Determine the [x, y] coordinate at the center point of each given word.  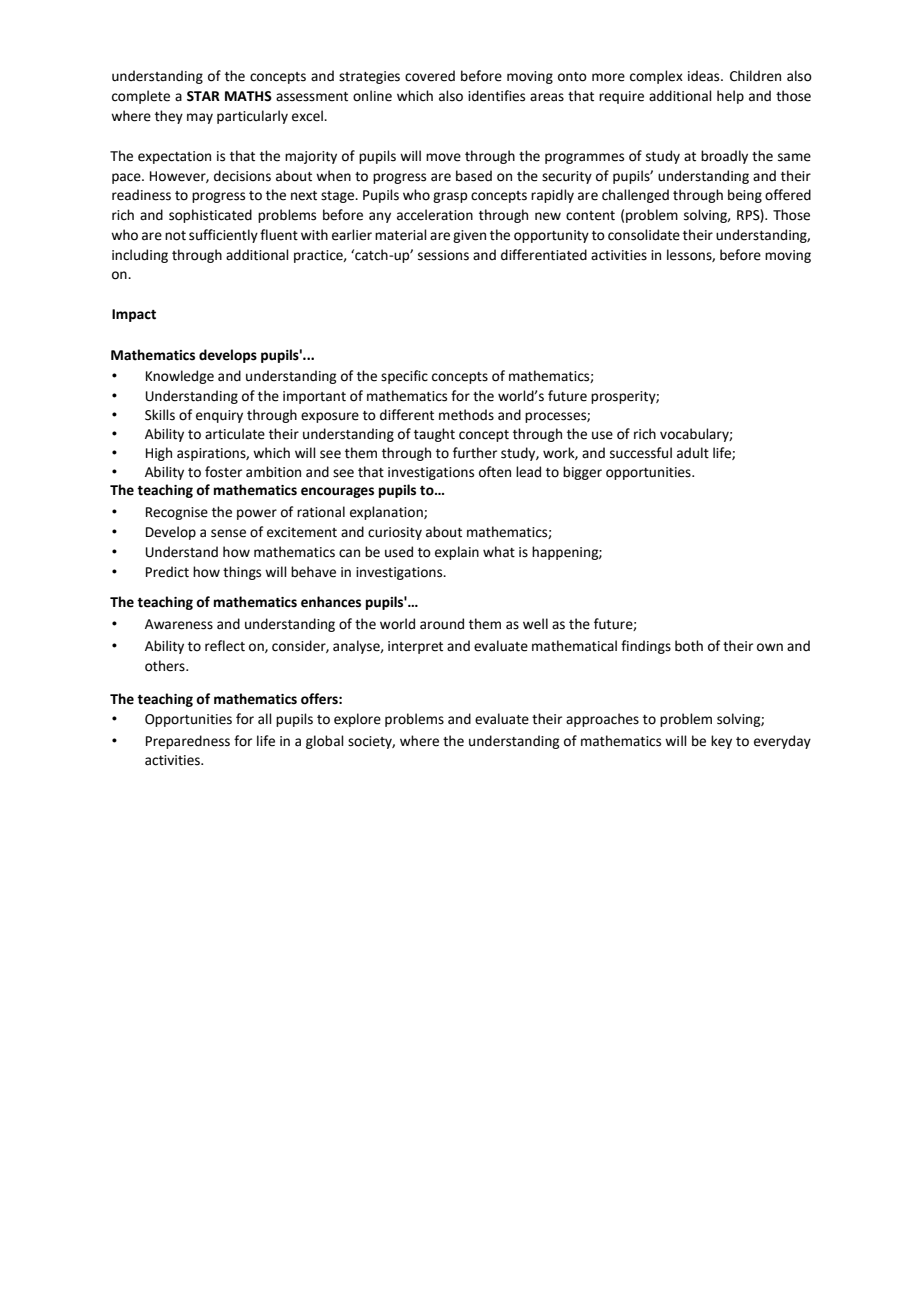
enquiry [219, 416]
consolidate [644, 235]
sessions [443, 255]
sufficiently [223, 236]
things [242, 573]
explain [457, 553]
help [730, 97]
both [689, 646]
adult [693, 453]
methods [466, 415]
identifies [496, 96]
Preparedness [188, 742]
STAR [203, 96]
